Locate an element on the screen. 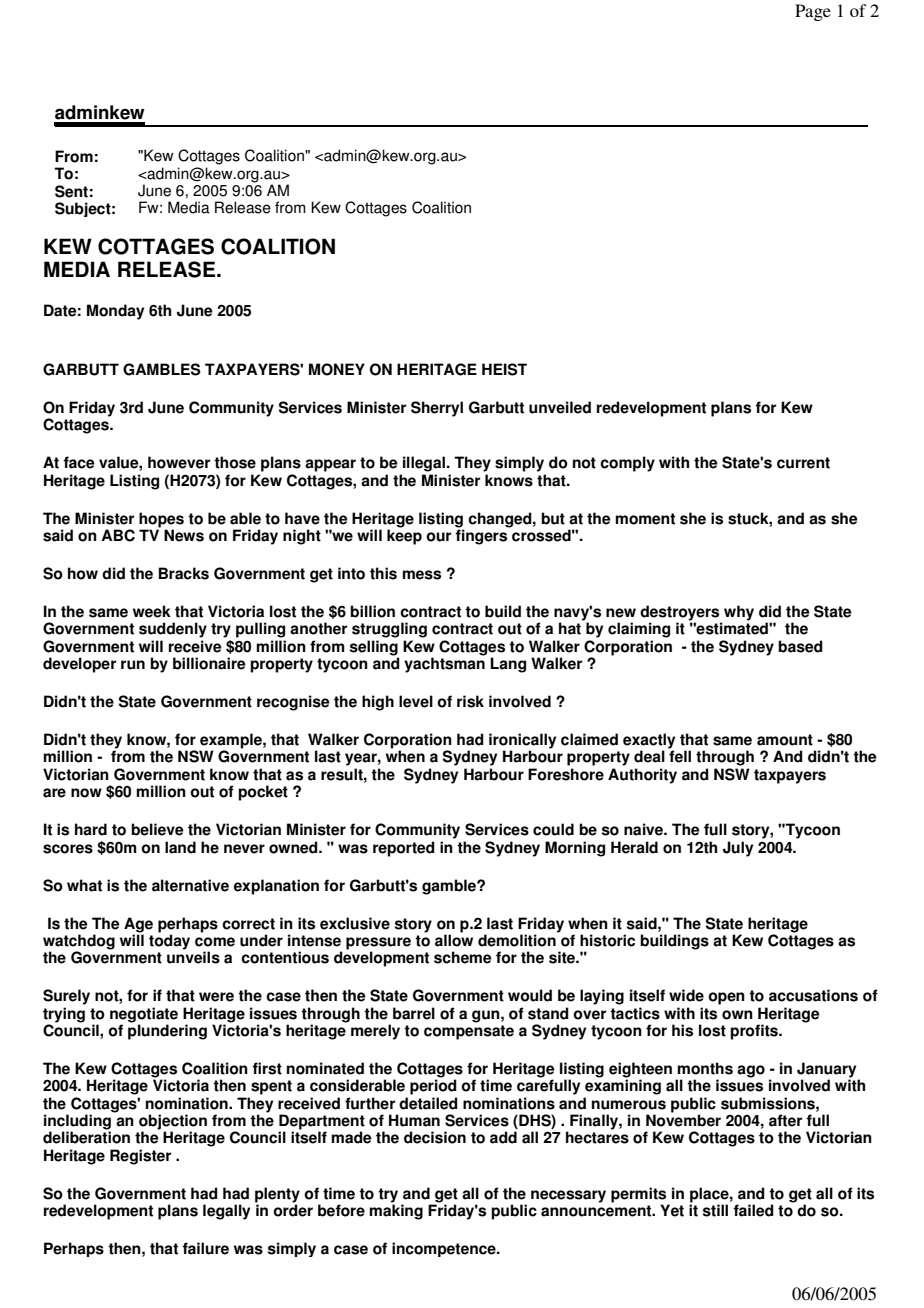 The width and height of the screenshot is (924, 1308). why is located at coordinates (739, 613).
